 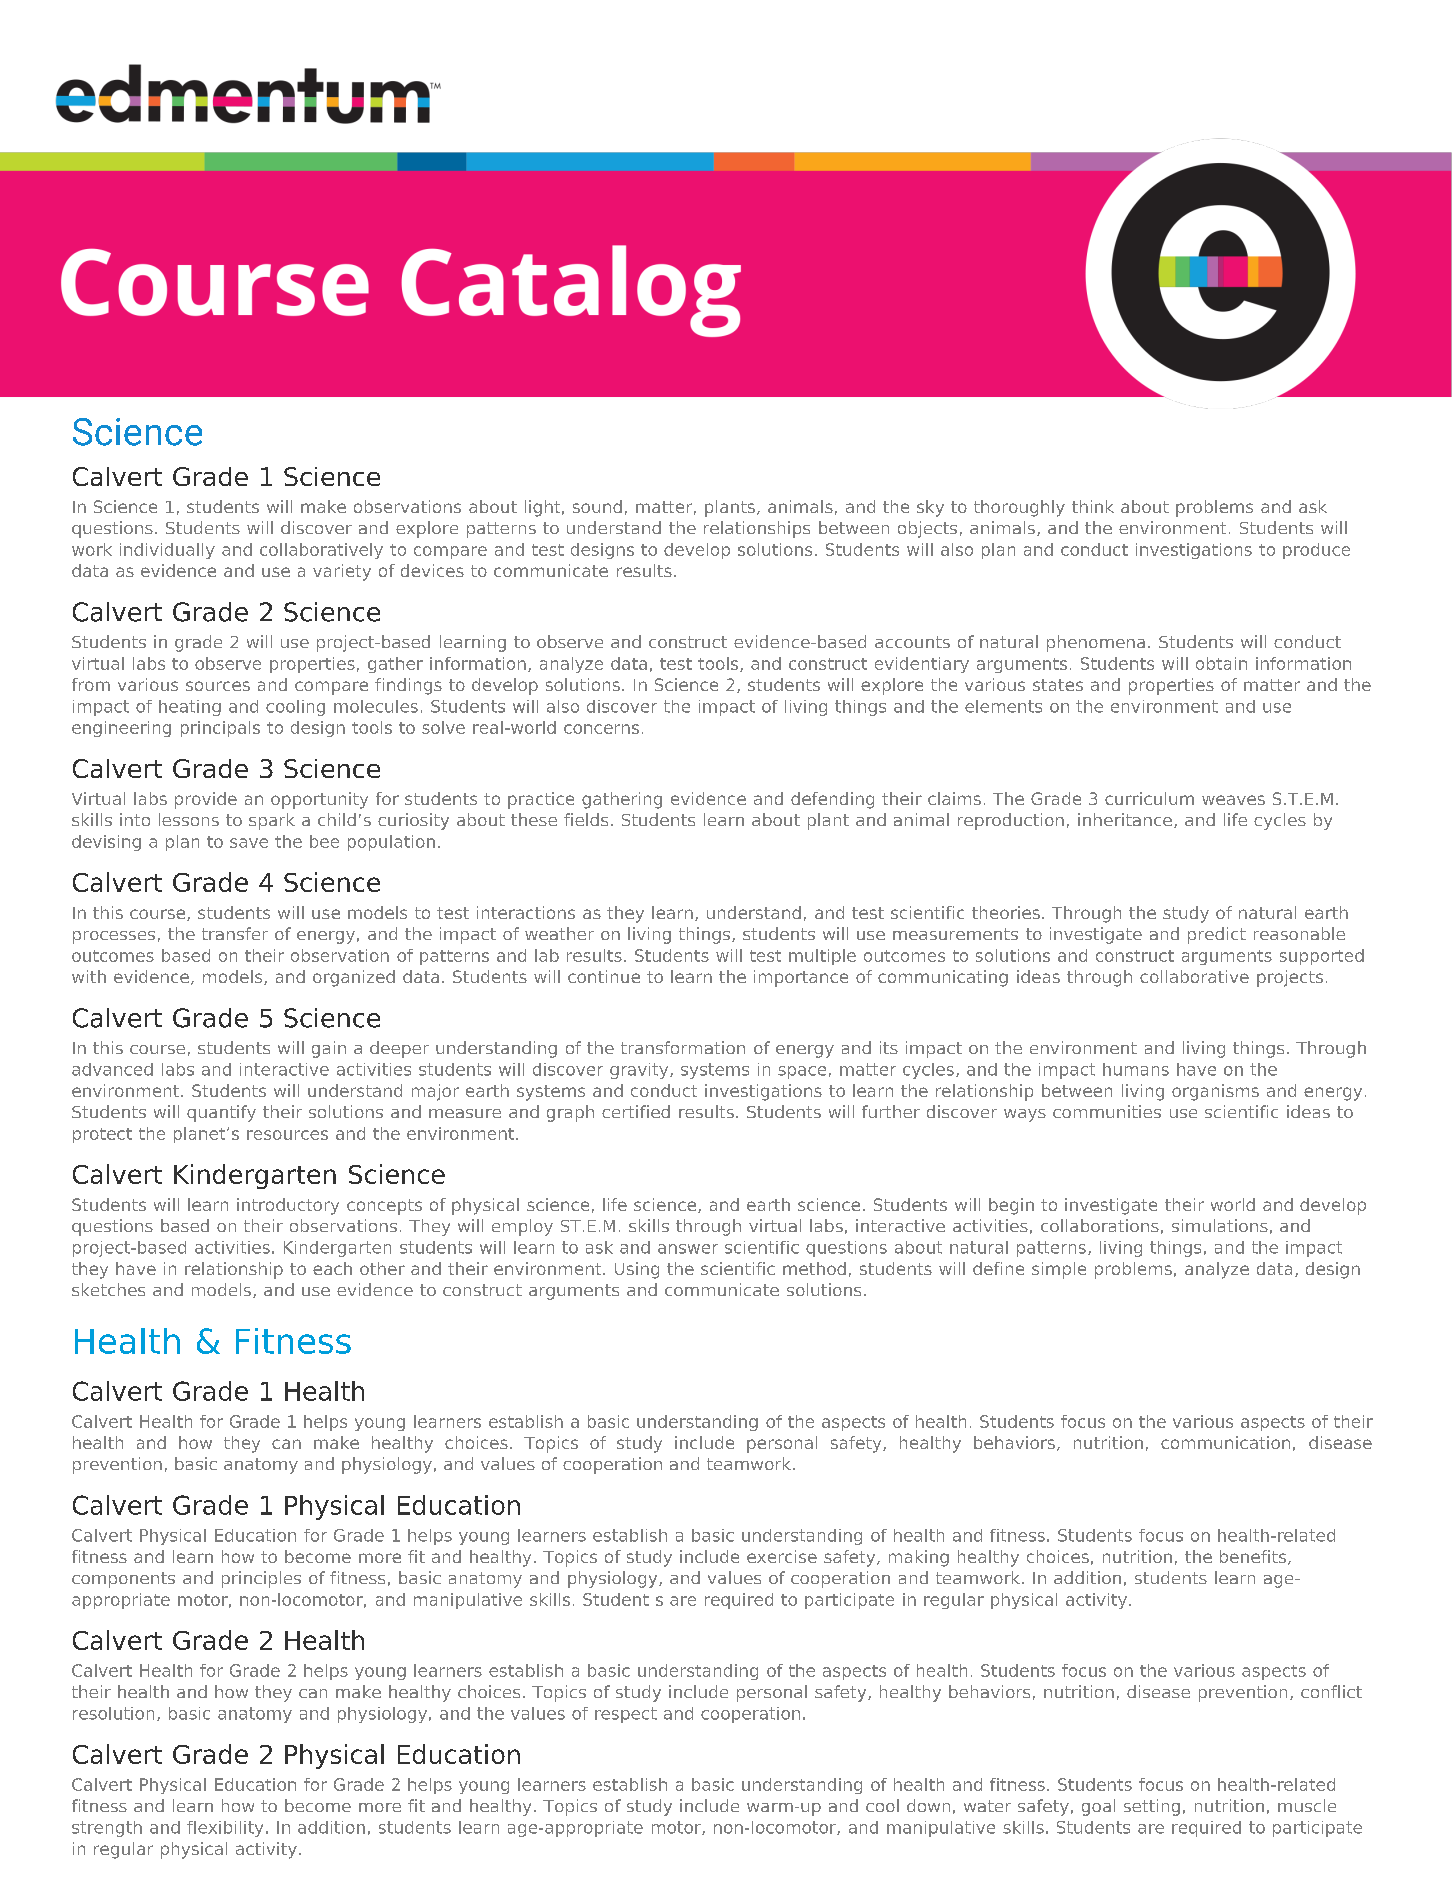 I want to click on communication, so click(x=1225, y=1442).
